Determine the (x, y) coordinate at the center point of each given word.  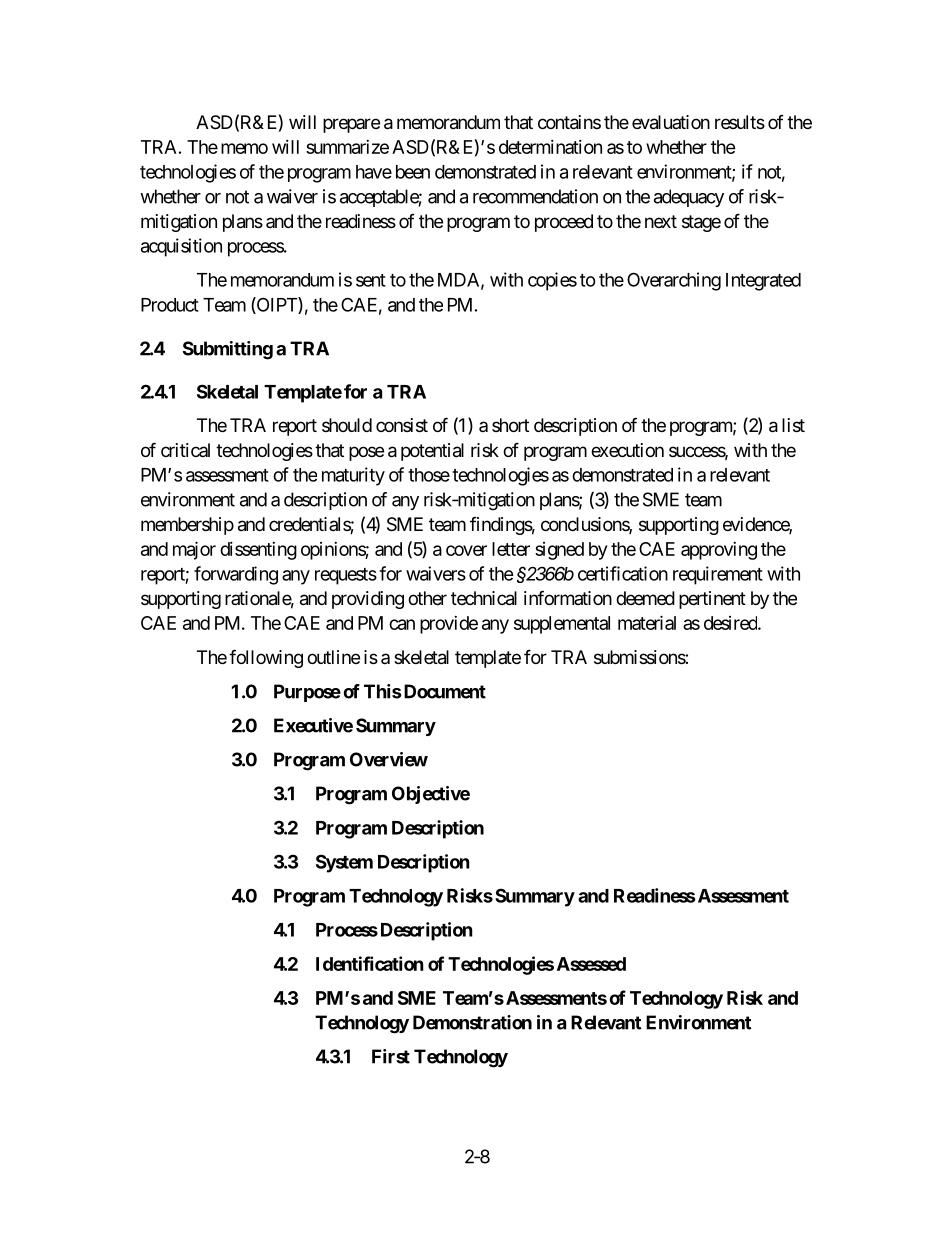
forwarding (236, 575)
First (391, 1056)
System (344, 863)
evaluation (671, 122)
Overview (389, 759)
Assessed (591, 964)
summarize (347, 147)
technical (484, 598)
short (510, 425)
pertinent (712, 600)
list (793, 425)
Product (170, 305)
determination (550, 147)
